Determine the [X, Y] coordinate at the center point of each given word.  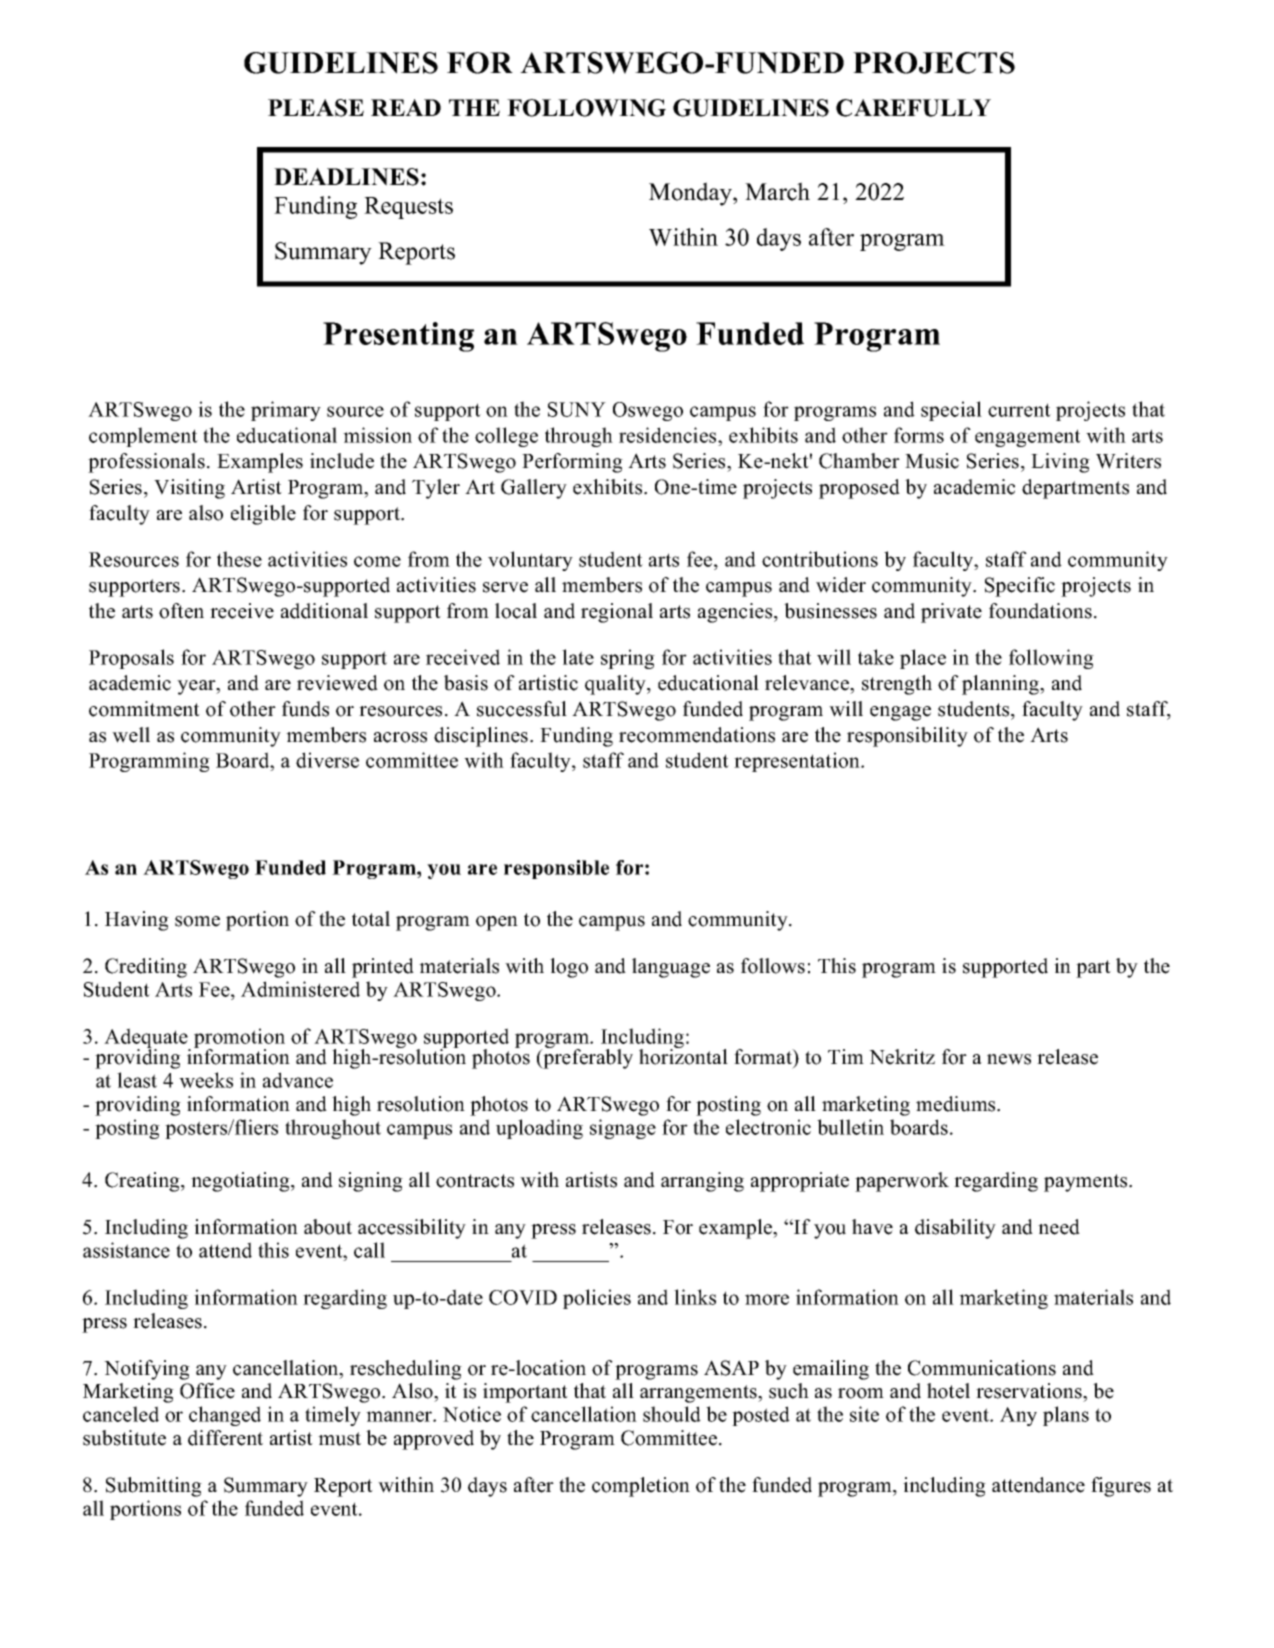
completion [641, 1487]
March [777, 191]
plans [1066, 1416]
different [225, 1438]
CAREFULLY [913, 108]
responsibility [907, 737]
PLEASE [316, 108]
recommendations [697, 735]
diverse [327, 760]
